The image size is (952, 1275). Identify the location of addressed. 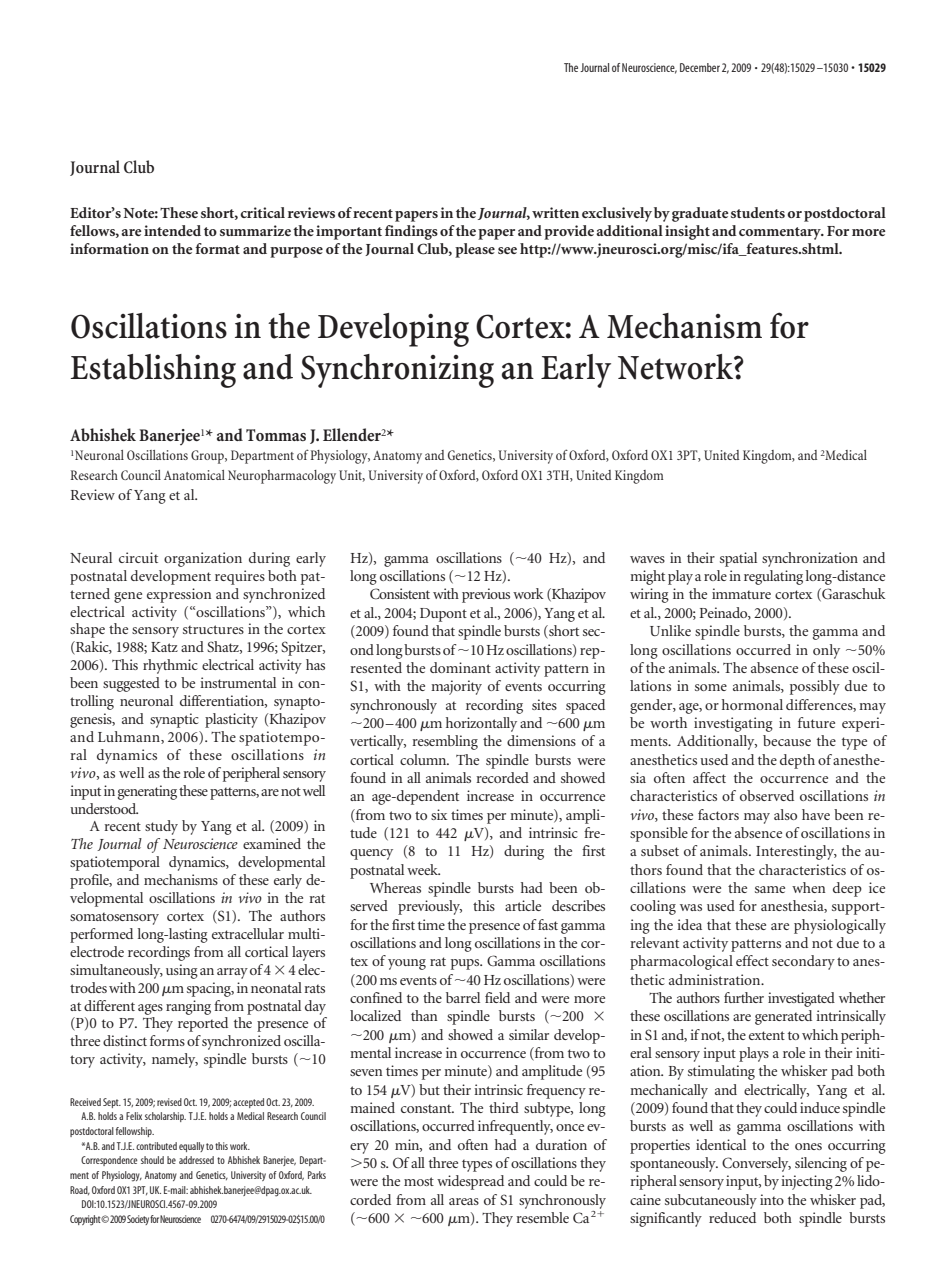
(196, 1160).
